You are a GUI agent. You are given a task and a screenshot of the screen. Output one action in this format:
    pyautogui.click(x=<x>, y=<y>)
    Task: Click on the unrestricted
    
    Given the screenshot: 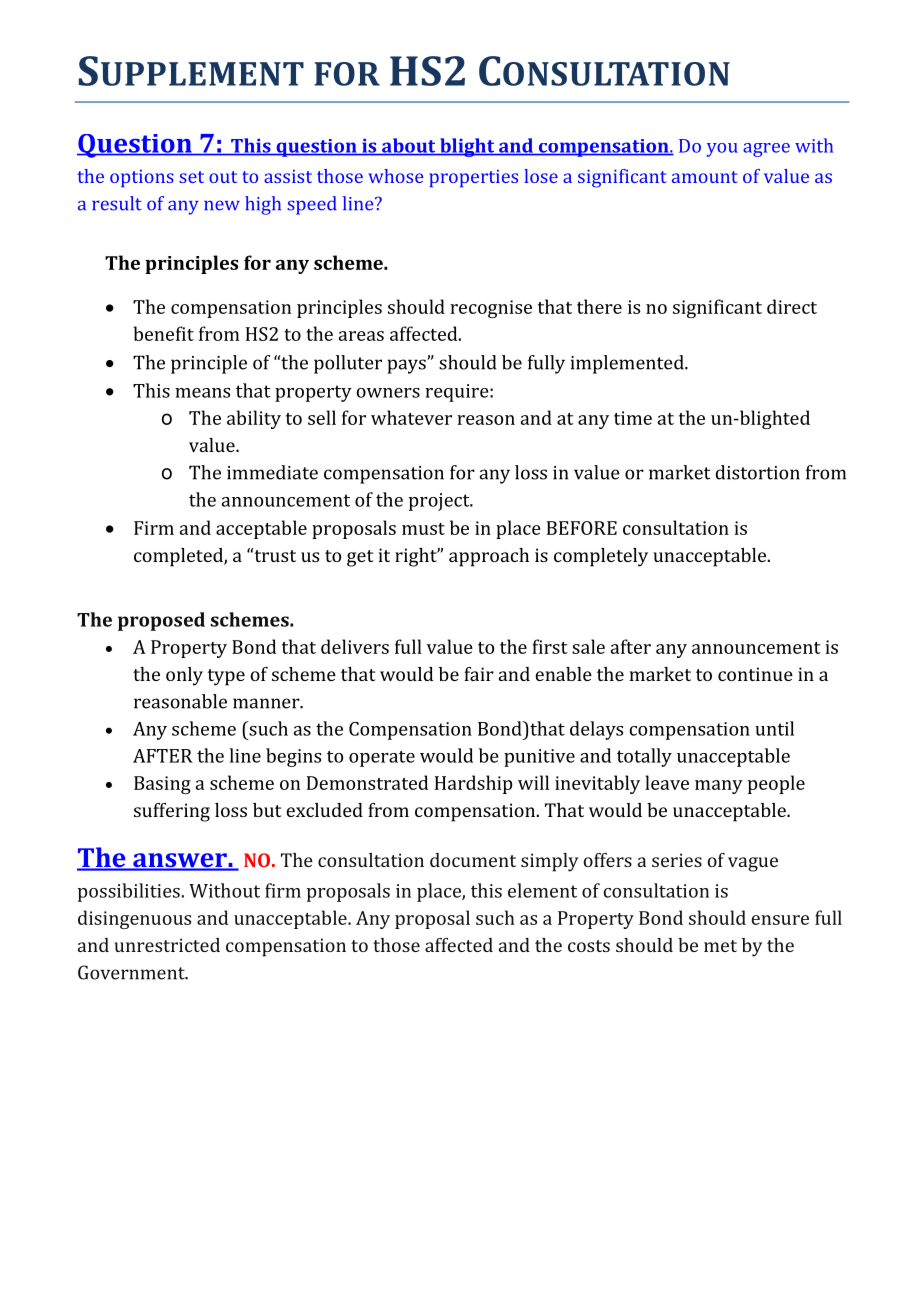 What is the action you would take?
    pyautogui.click(x=167, y=945)
